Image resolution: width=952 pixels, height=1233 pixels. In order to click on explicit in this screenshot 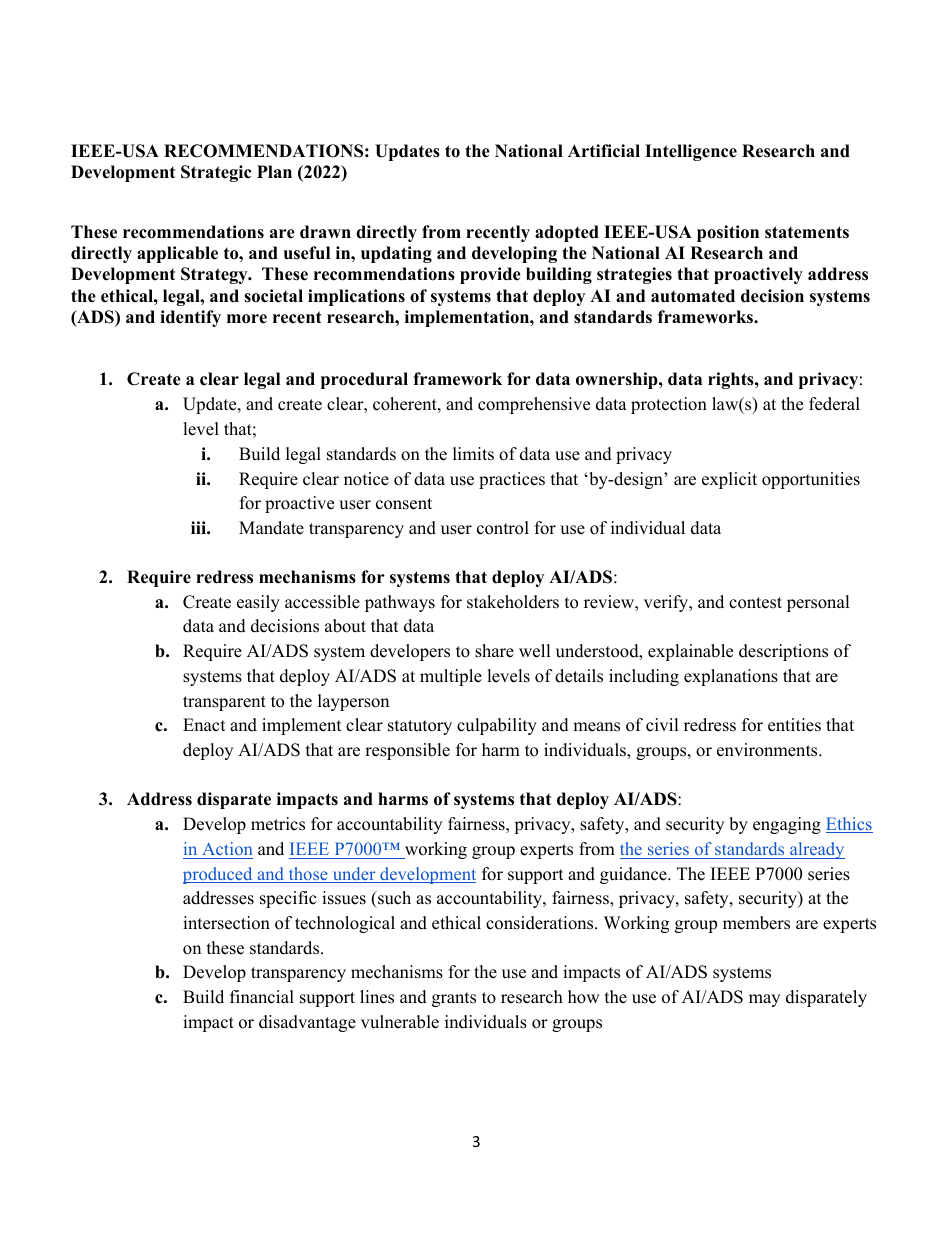, I will do `click(729, 480)`.
